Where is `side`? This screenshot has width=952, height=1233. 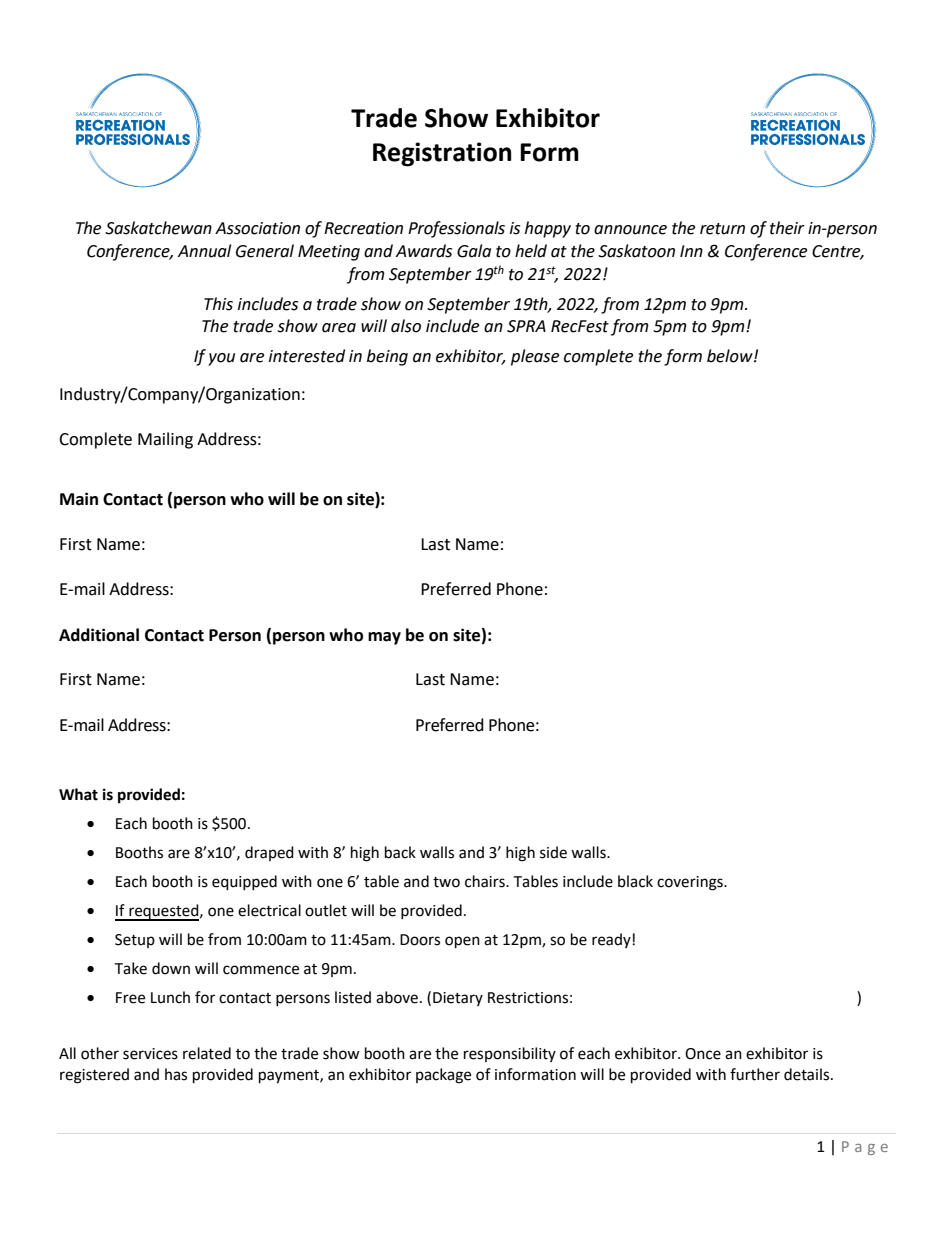
side is located at coordinates (553, 852).
